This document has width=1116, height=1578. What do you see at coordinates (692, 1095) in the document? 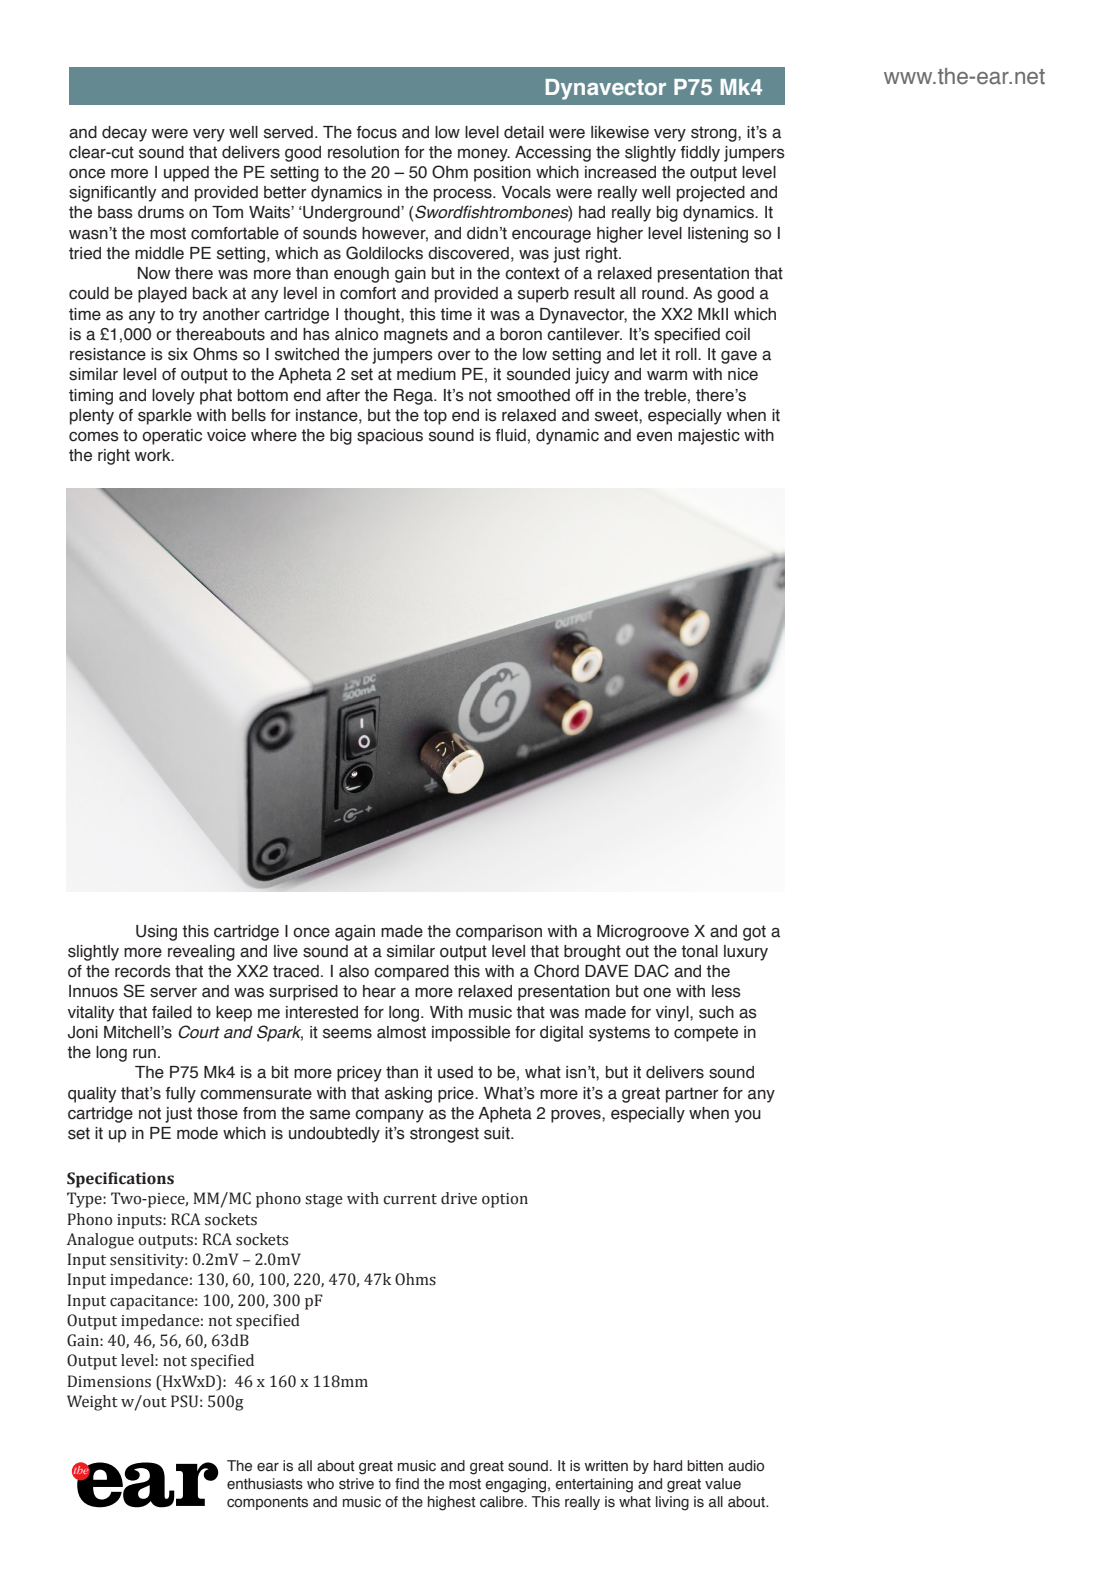
I see `partner` at bounding box center [692, 1095].
